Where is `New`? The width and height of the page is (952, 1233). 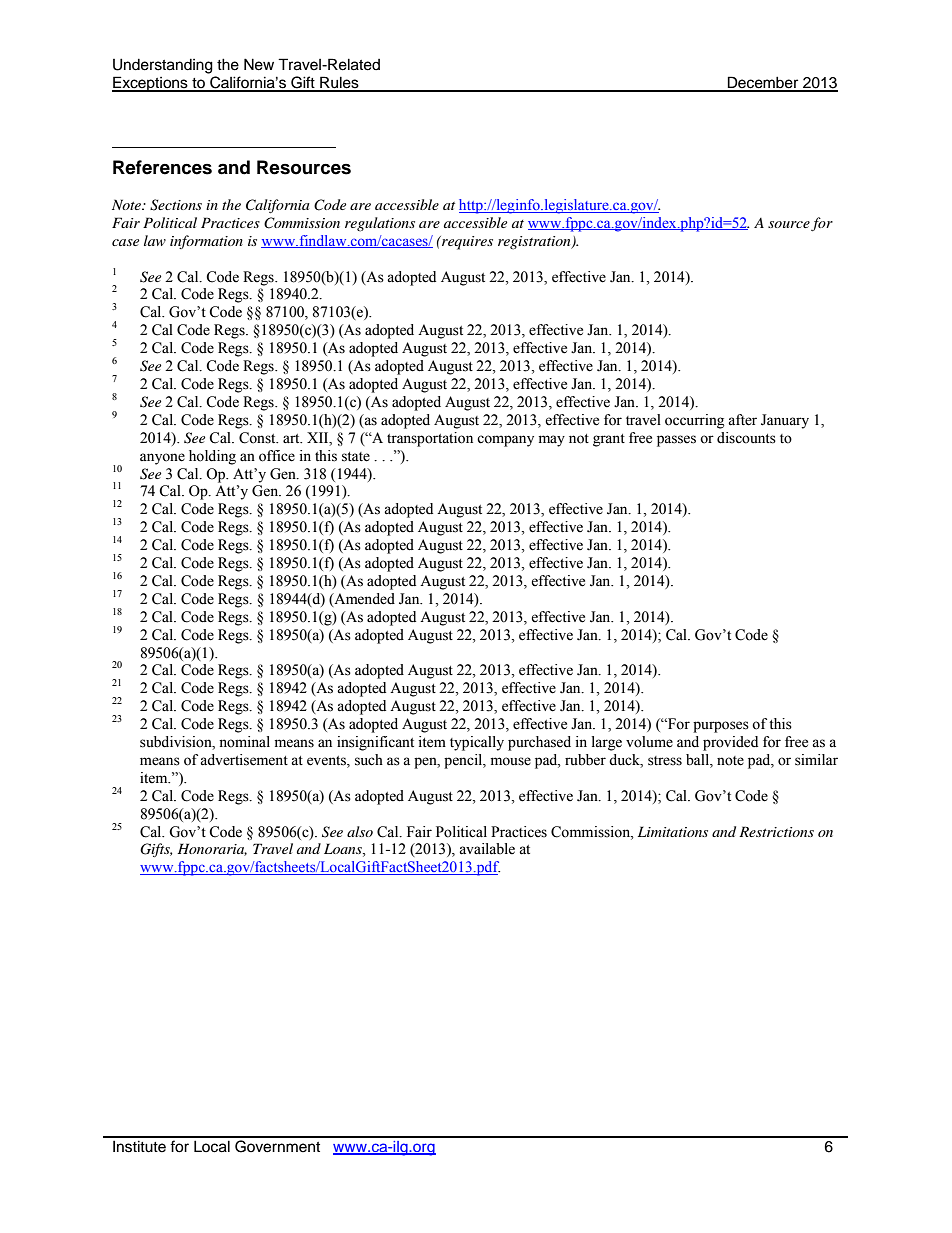
New is located at coordinates (259, 64).
